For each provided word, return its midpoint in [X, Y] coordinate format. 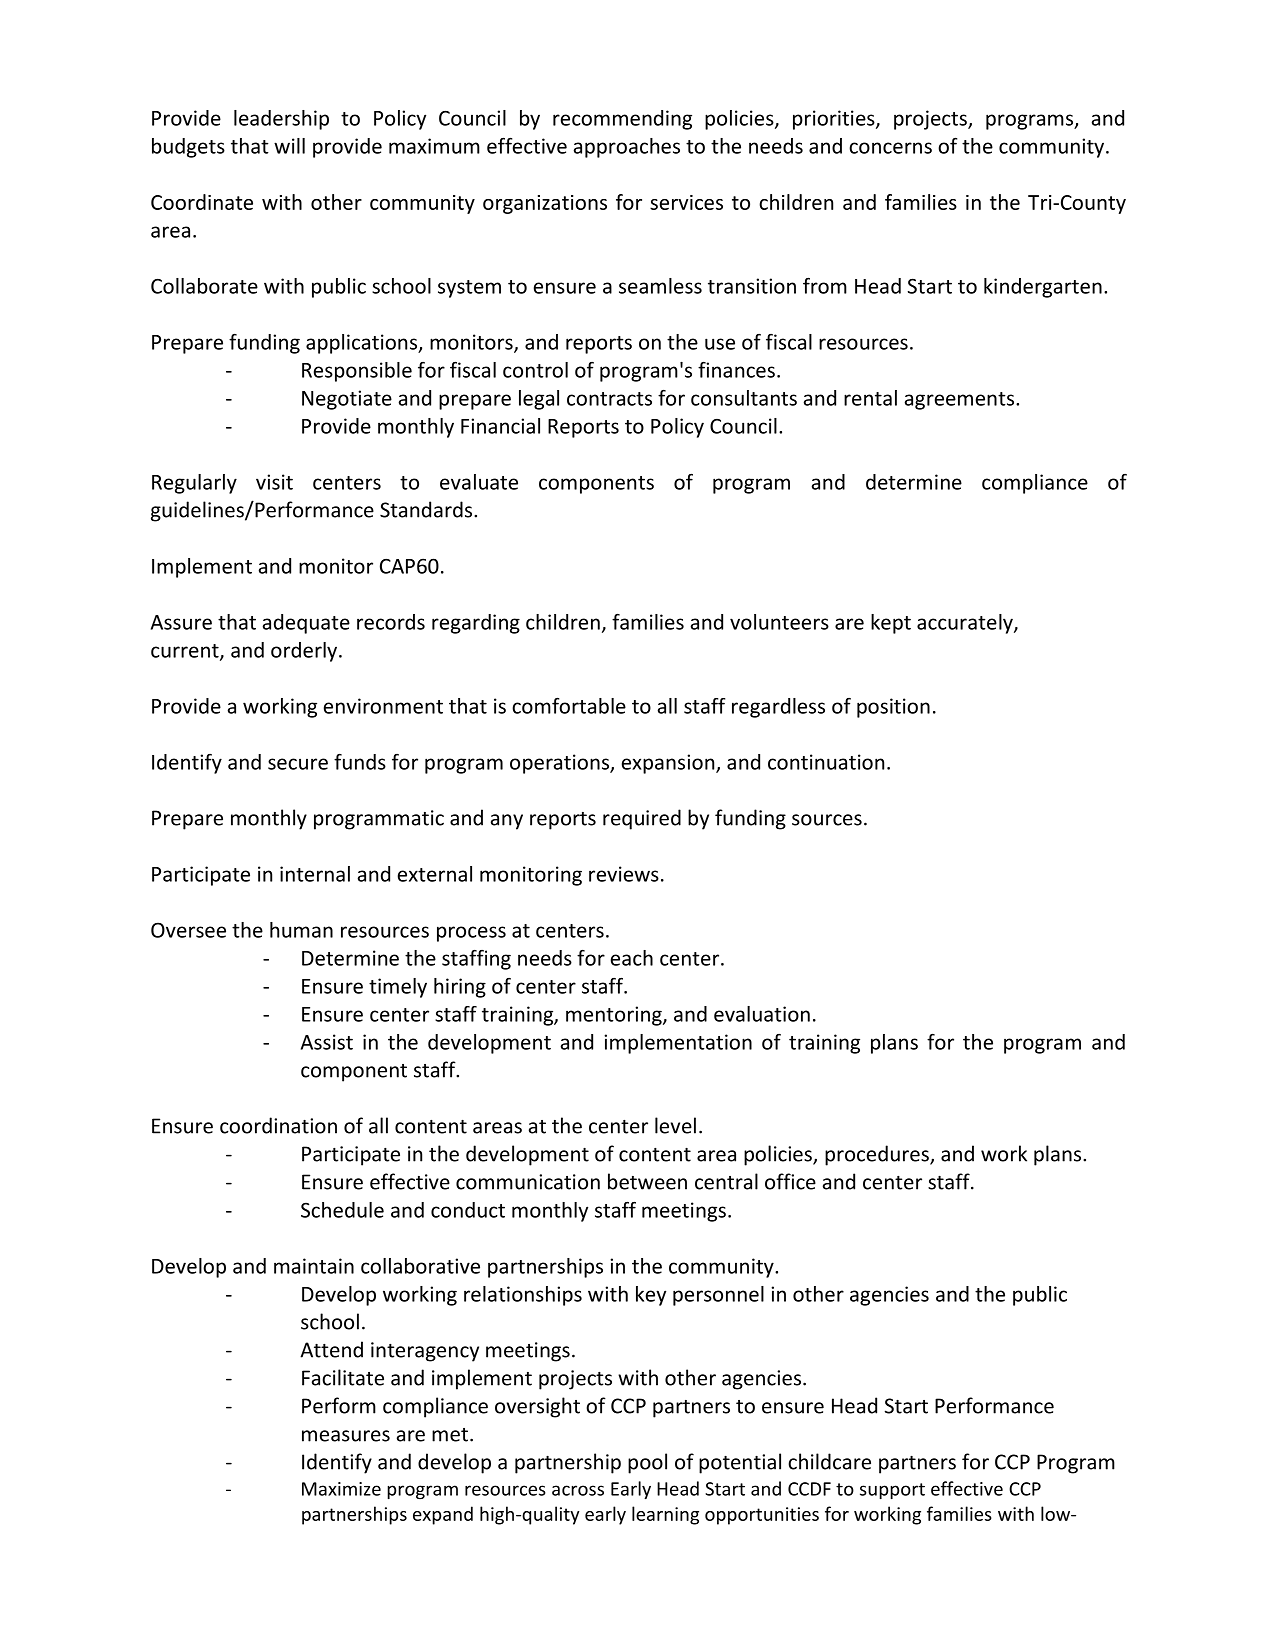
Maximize [341, 1489]
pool [647, 1463]
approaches [627, 148]
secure [298, 764]
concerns [890, 148]
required [642, 819]
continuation [826, 762]
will [289, 146]
